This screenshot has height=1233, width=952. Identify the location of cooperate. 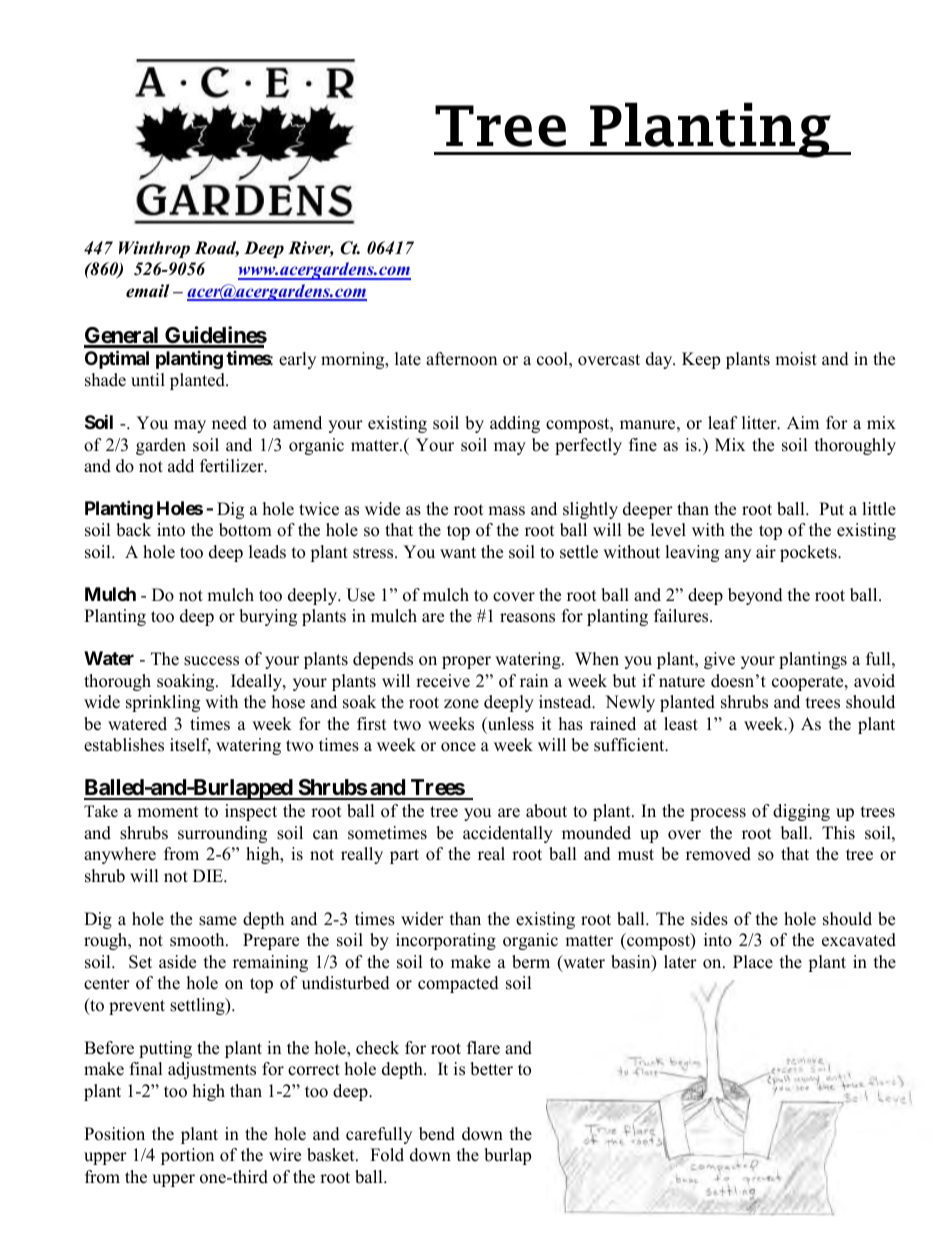
(809, 683).
